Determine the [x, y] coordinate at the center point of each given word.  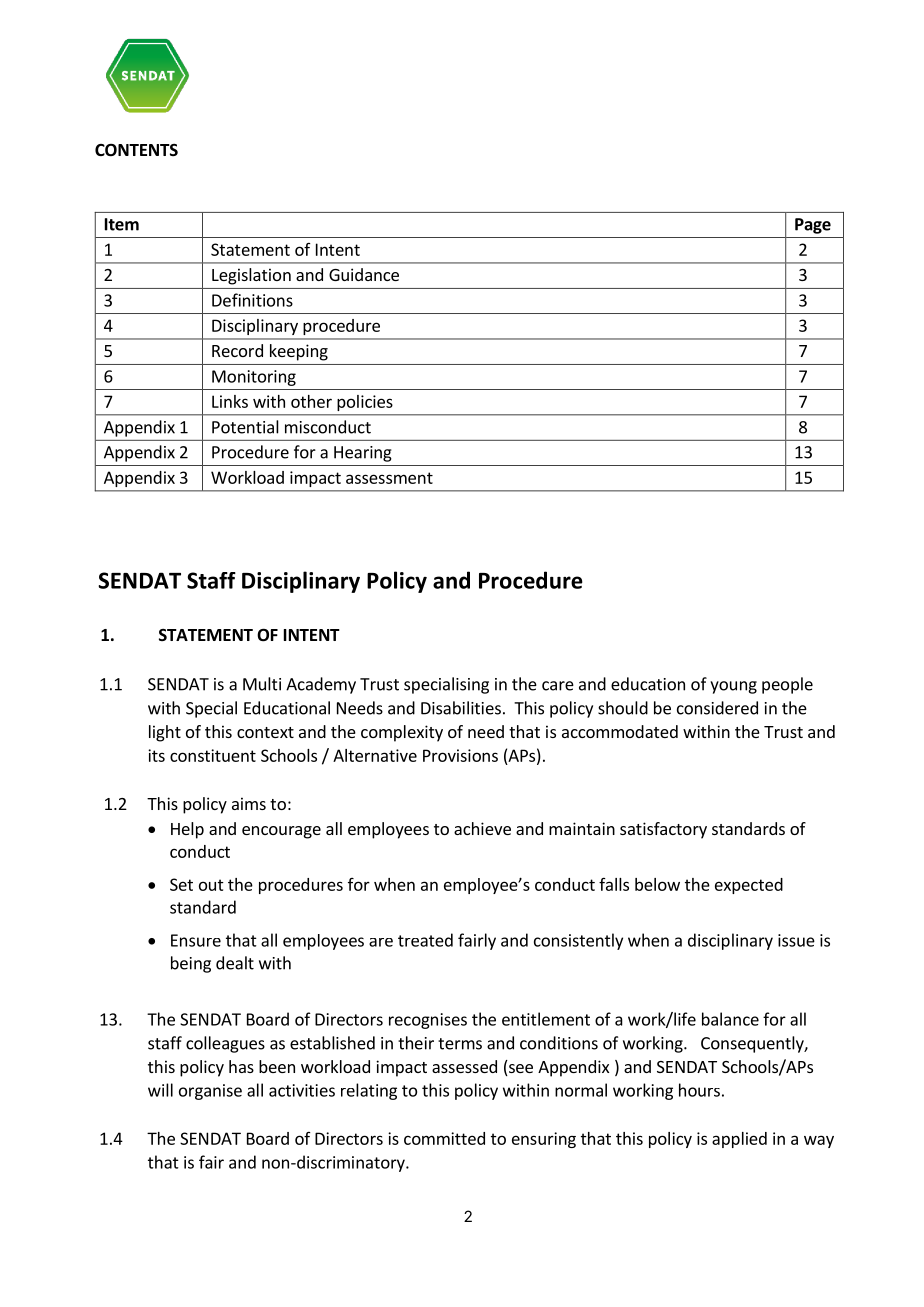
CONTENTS [136, 150]
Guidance [364, 274]
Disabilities [461, 708]
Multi [262, 684]
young [733, 687]
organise [210, 1092]
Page [813, 226]
